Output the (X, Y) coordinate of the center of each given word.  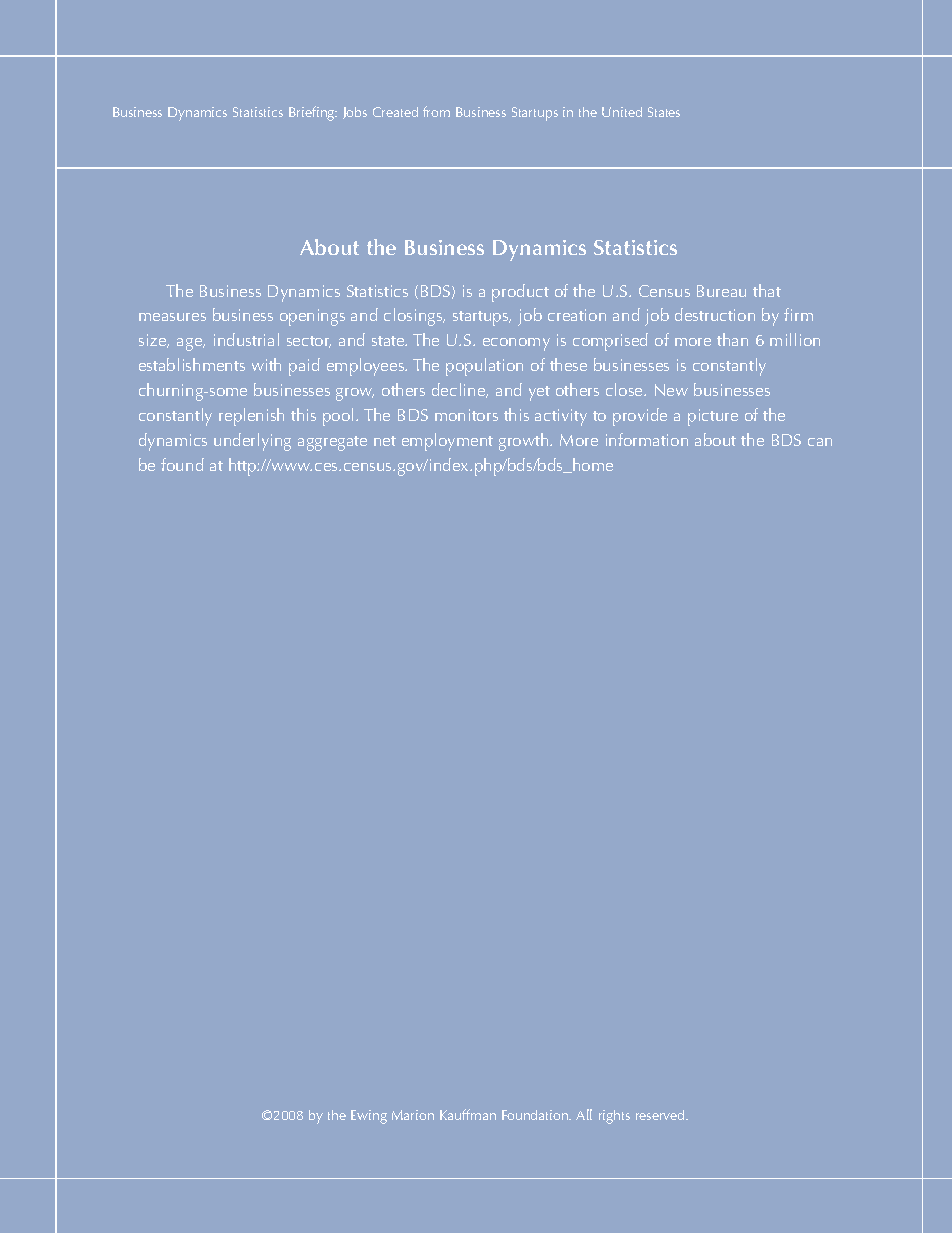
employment (447, 442)
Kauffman (468, 1114)
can (820, 442)
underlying (252, 442)
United (622, 112)
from (436, 111)
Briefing (313, 113)
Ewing (369, 1117)
